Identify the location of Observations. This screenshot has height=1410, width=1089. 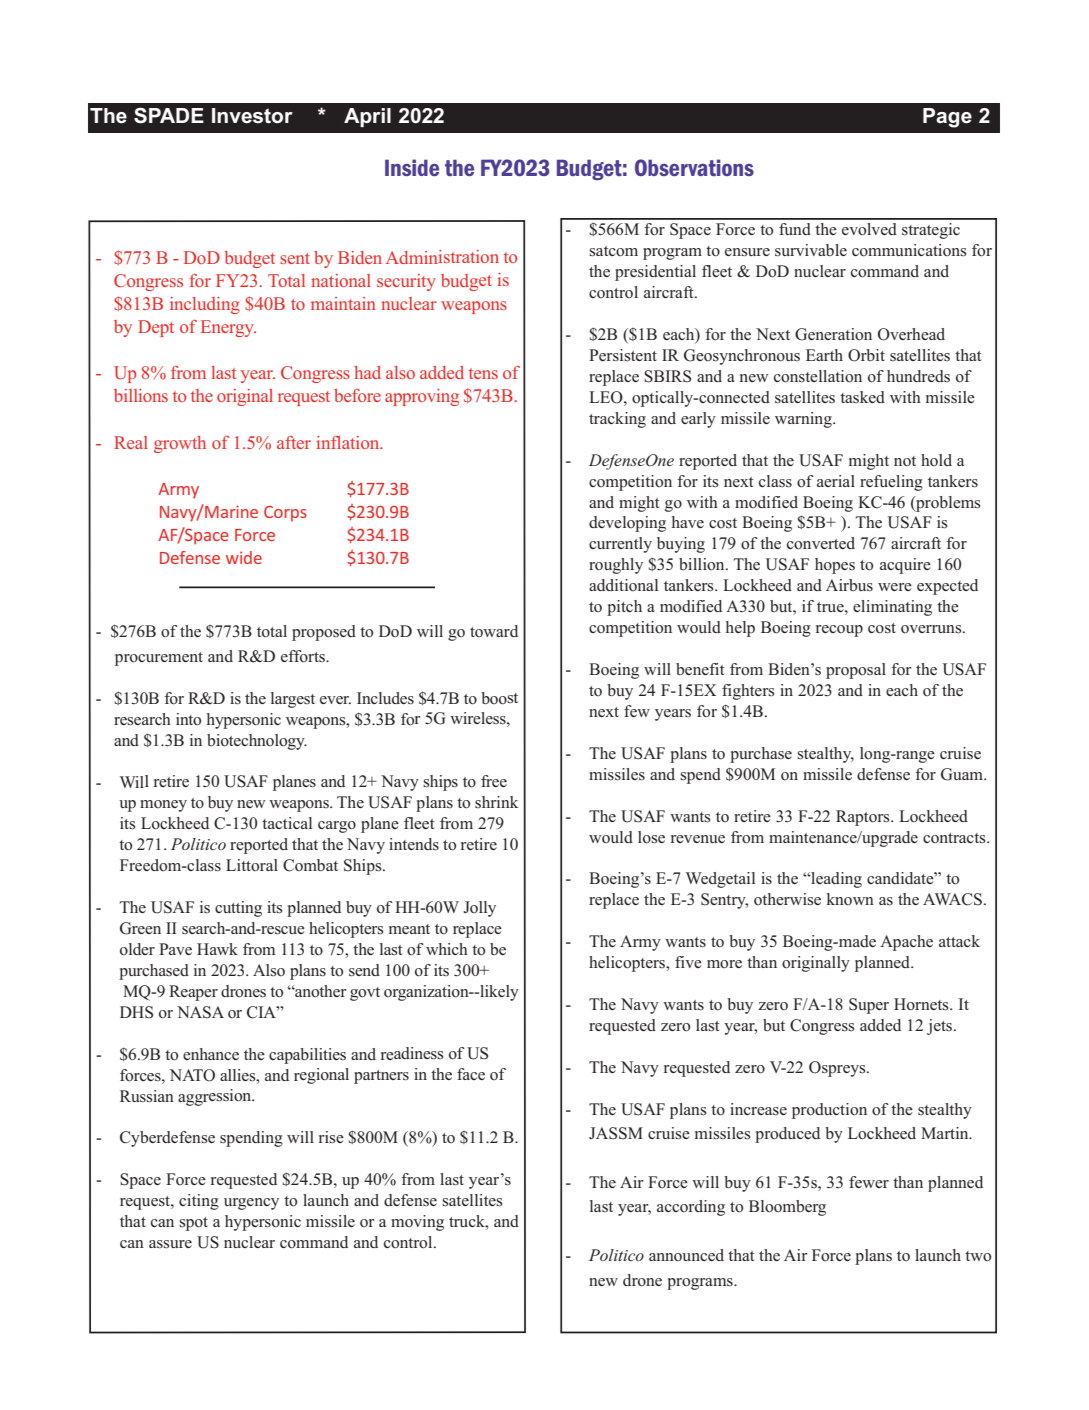
(694, 167).
